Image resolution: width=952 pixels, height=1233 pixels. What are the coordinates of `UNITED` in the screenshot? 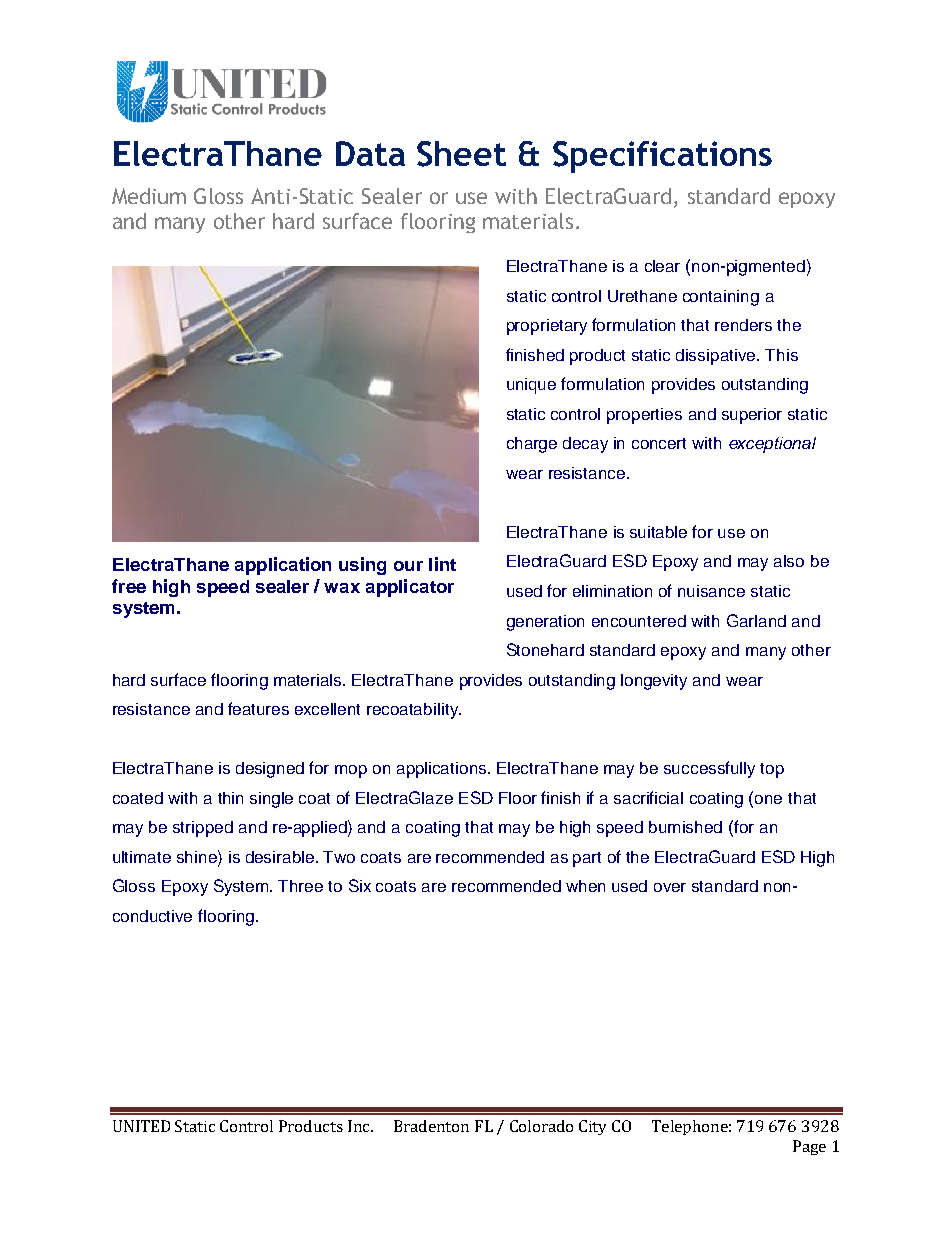 It's located at (141, 1126).
